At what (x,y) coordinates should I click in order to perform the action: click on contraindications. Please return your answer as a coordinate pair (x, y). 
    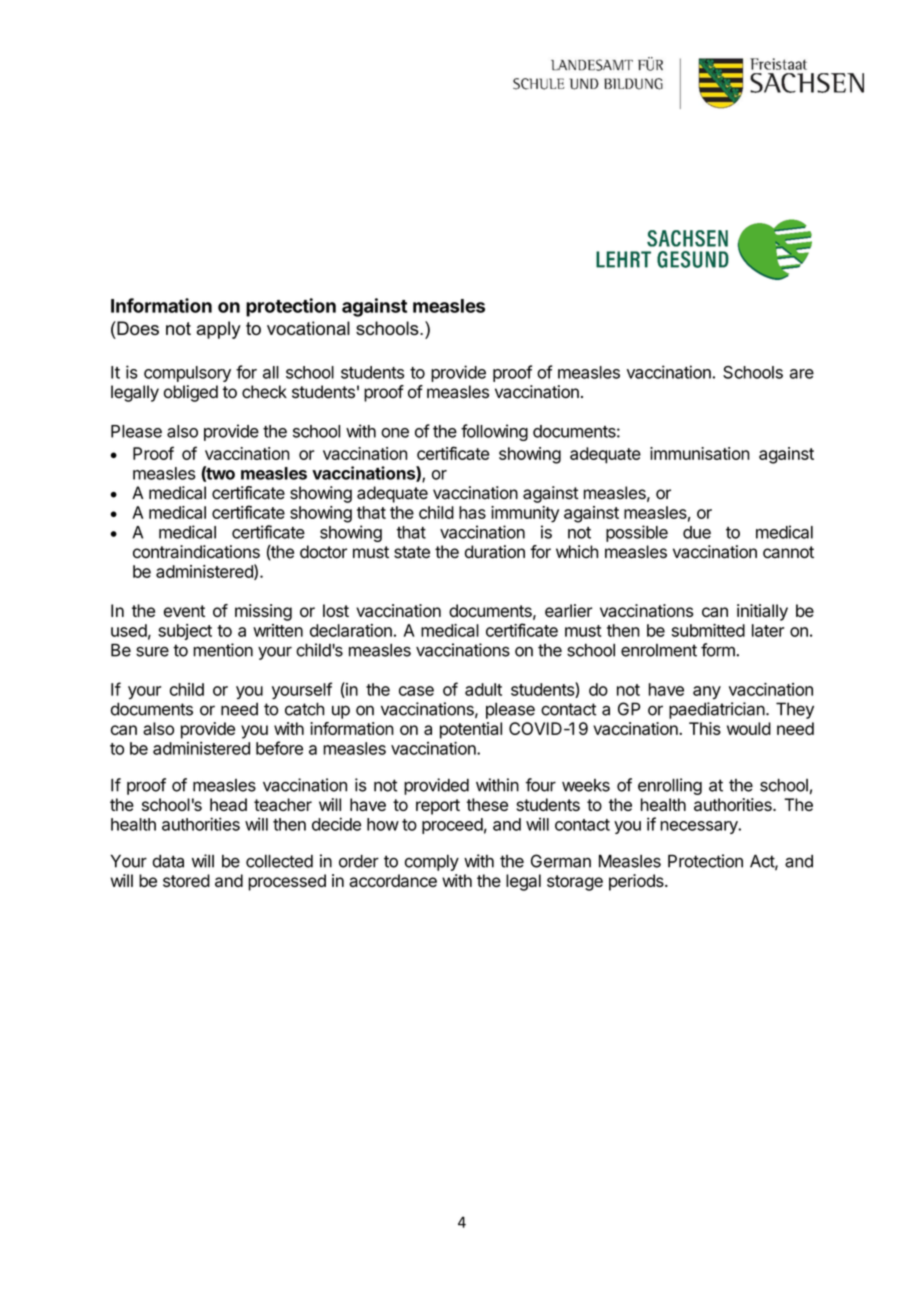
    Looking at the image, I should click on (196, 552).
